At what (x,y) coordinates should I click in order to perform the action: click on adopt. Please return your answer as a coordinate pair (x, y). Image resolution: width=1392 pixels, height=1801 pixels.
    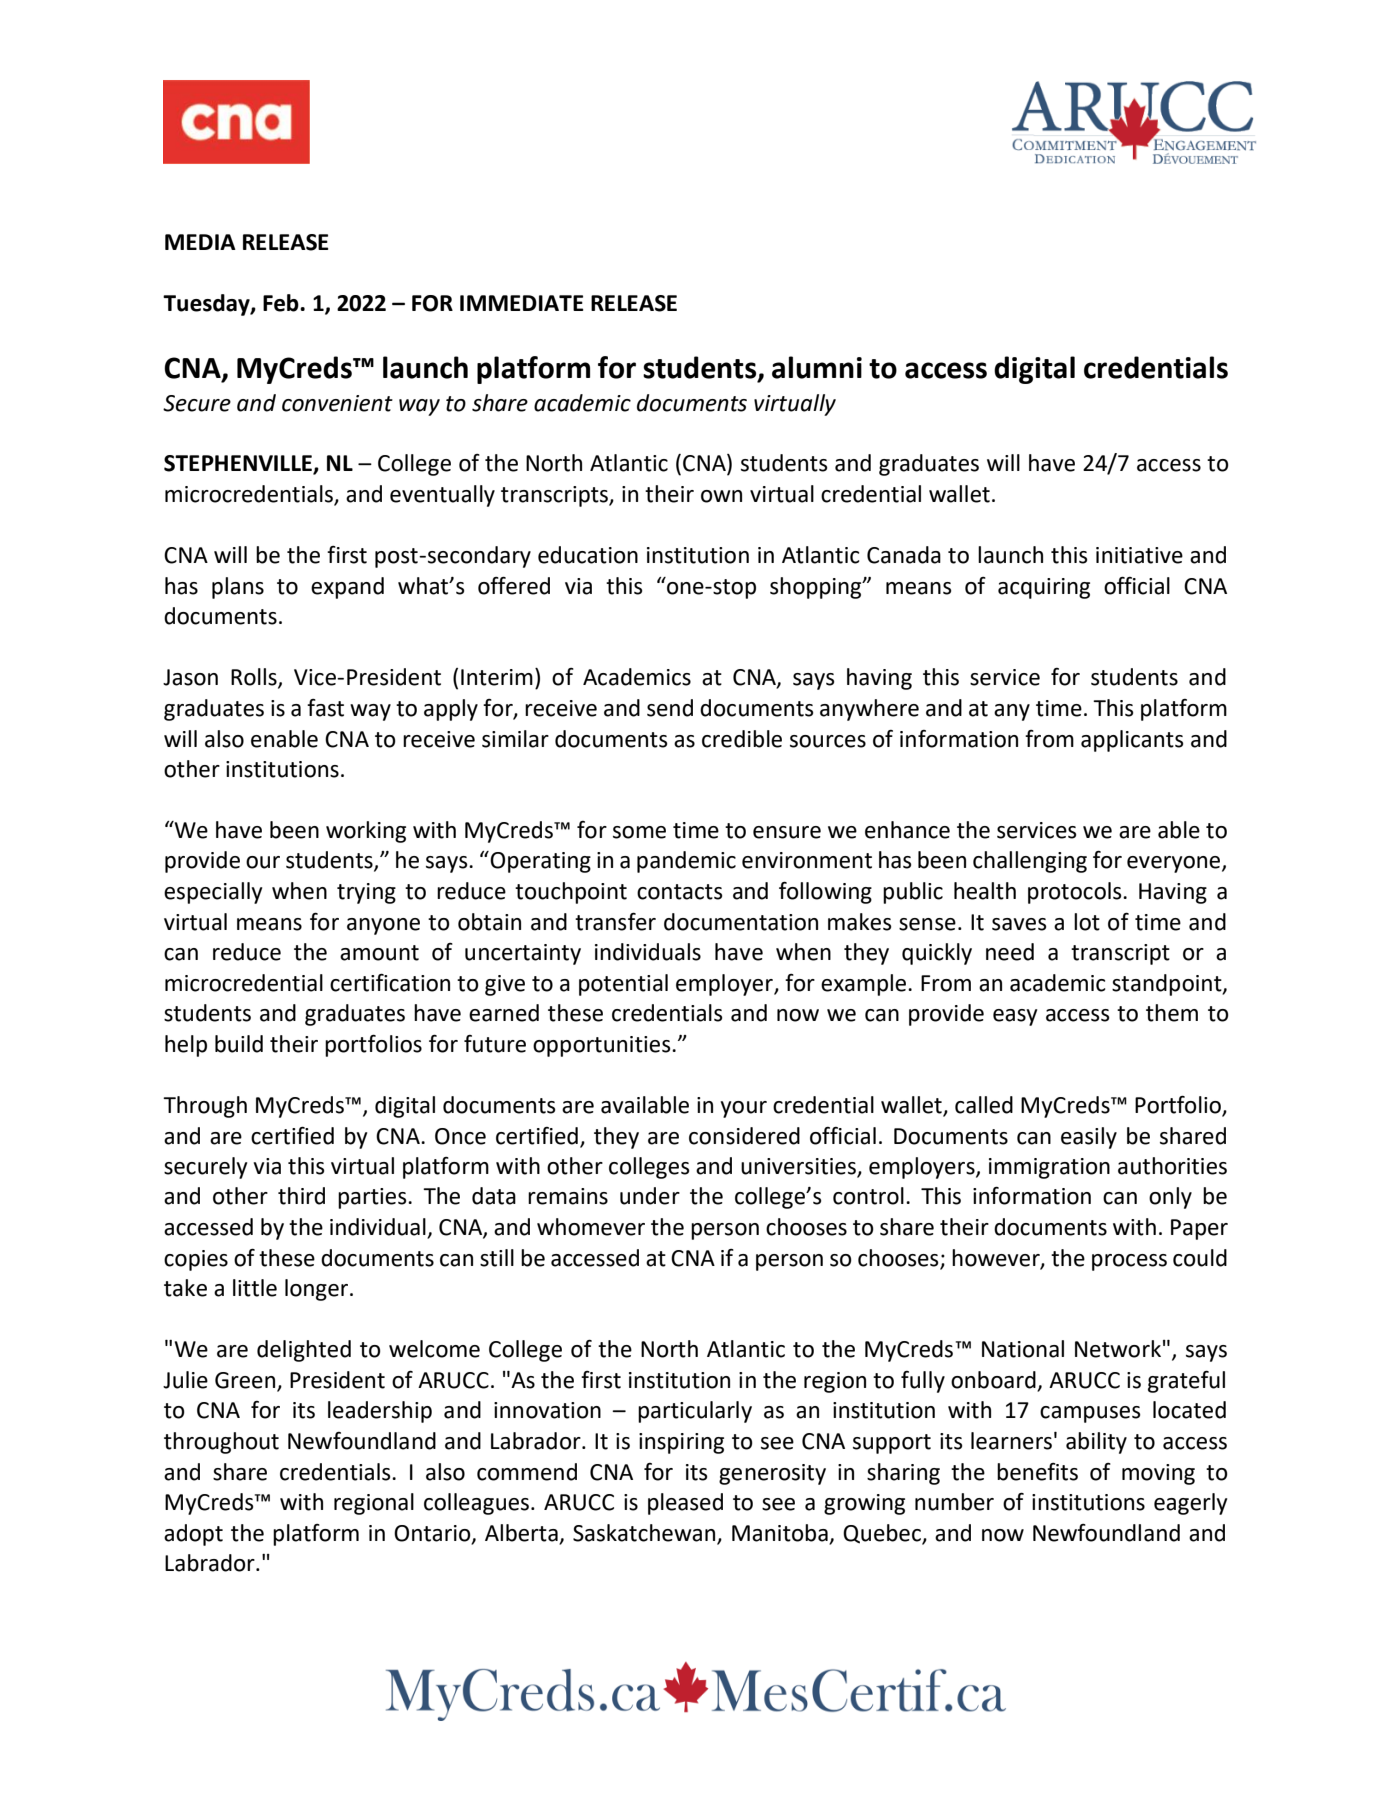
    Looking at the image, I should click on (193, 1535).
